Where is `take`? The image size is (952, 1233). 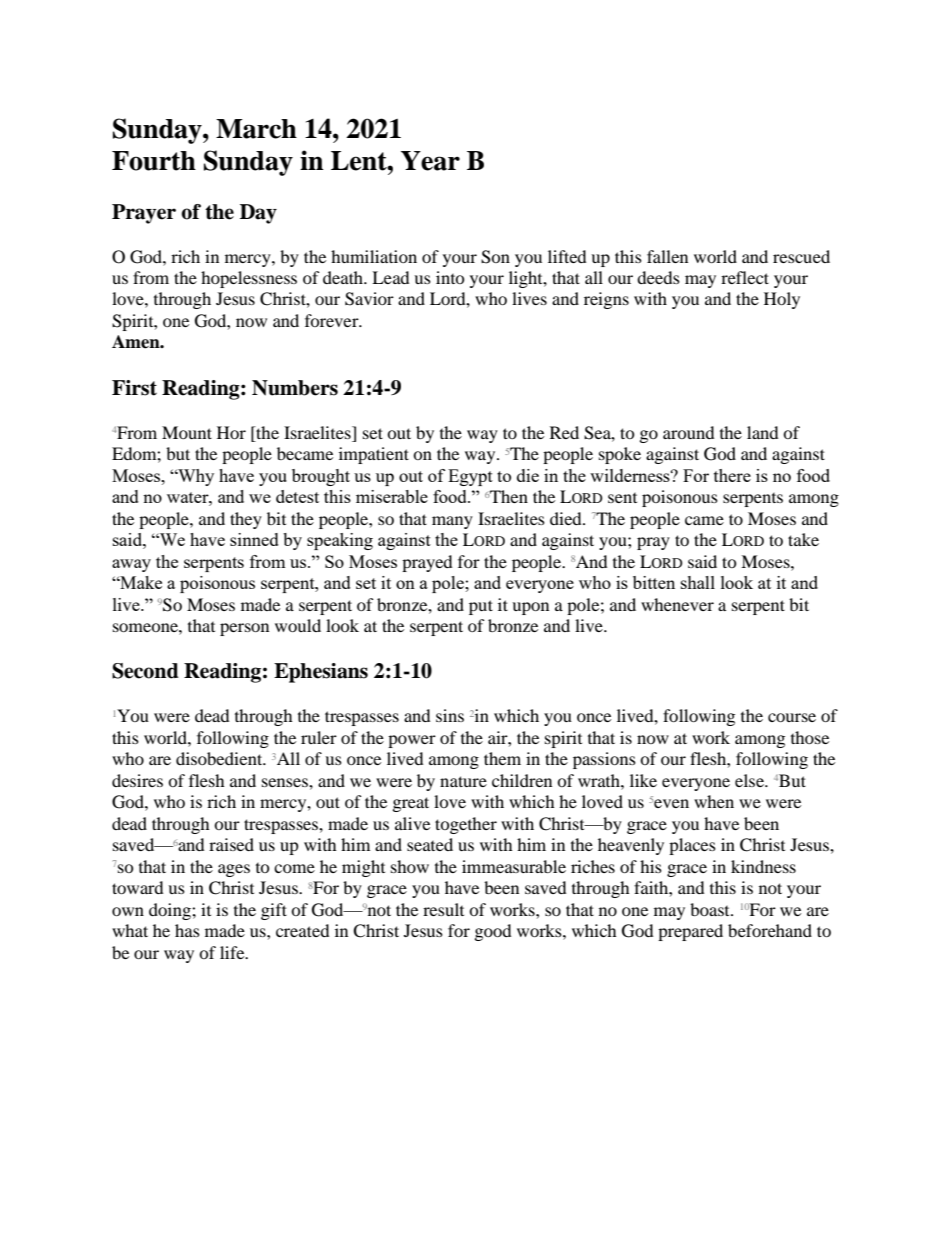
take is located at coordinates (803, 539).
